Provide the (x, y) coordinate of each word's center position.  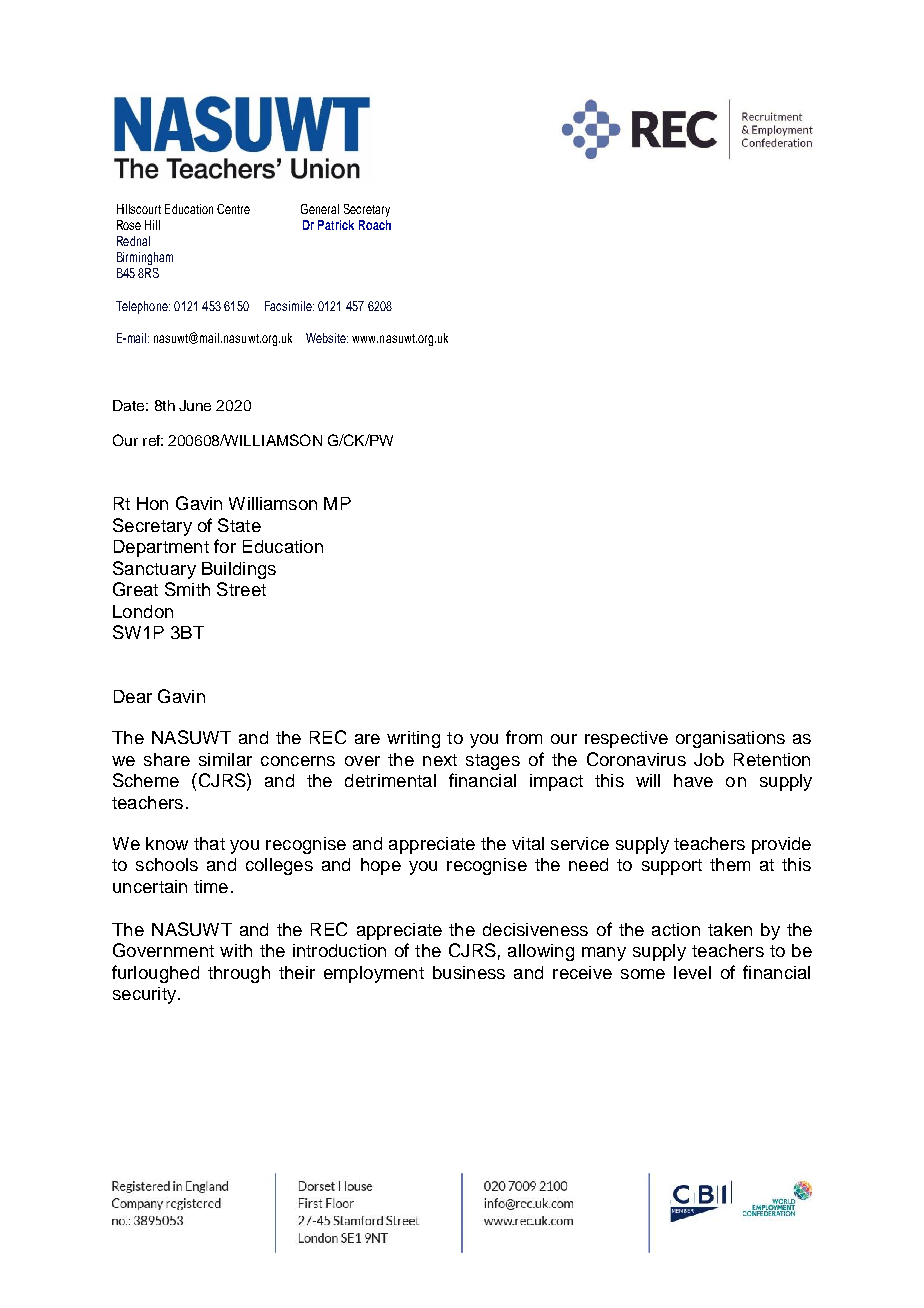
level (692, 972)
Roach (375, 225)
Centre (233, 209)
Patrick (336, 225)
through (239, 974)
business (469, 972)
